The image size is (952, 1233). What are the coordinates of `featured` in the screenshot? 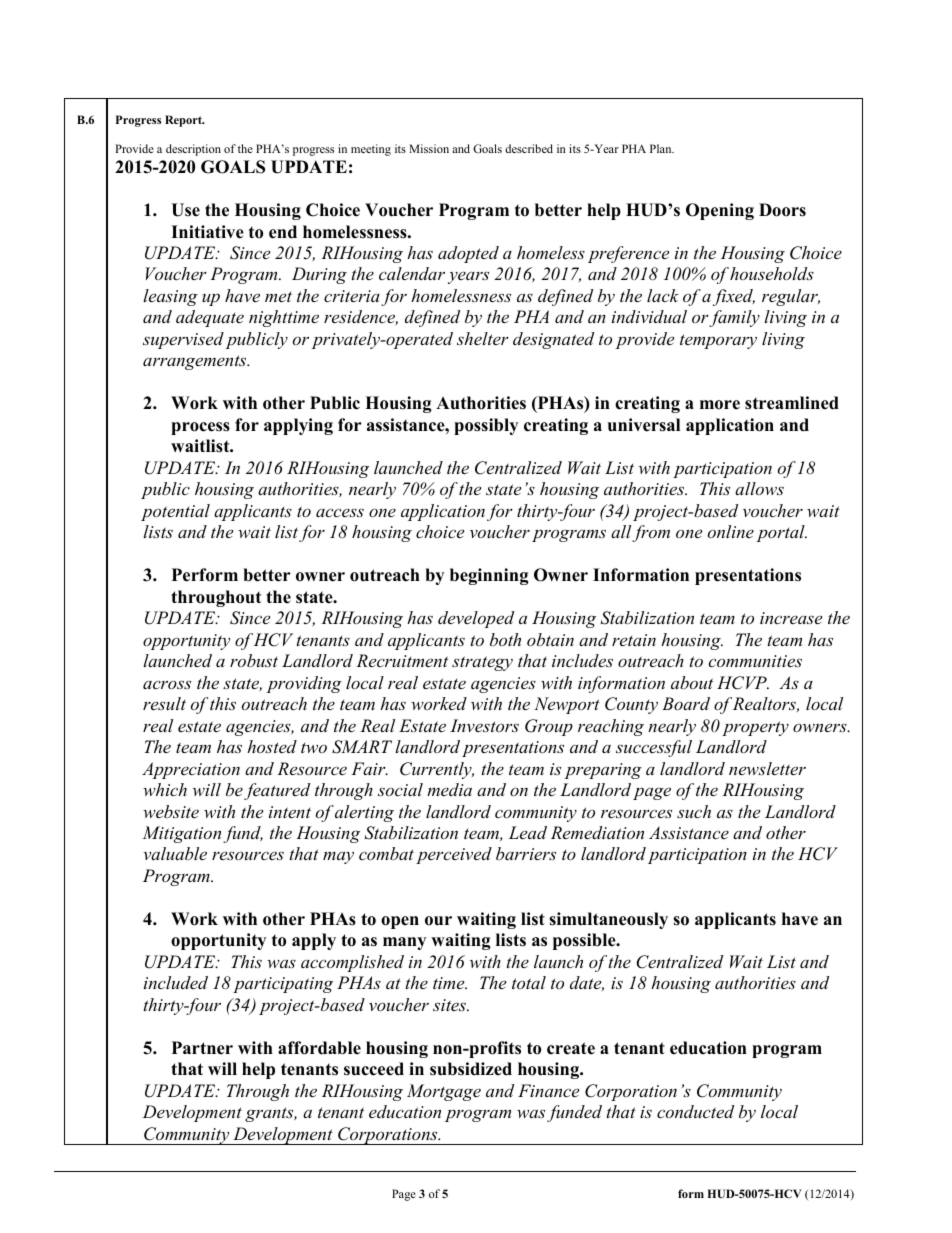 It's located at (277, 791).
